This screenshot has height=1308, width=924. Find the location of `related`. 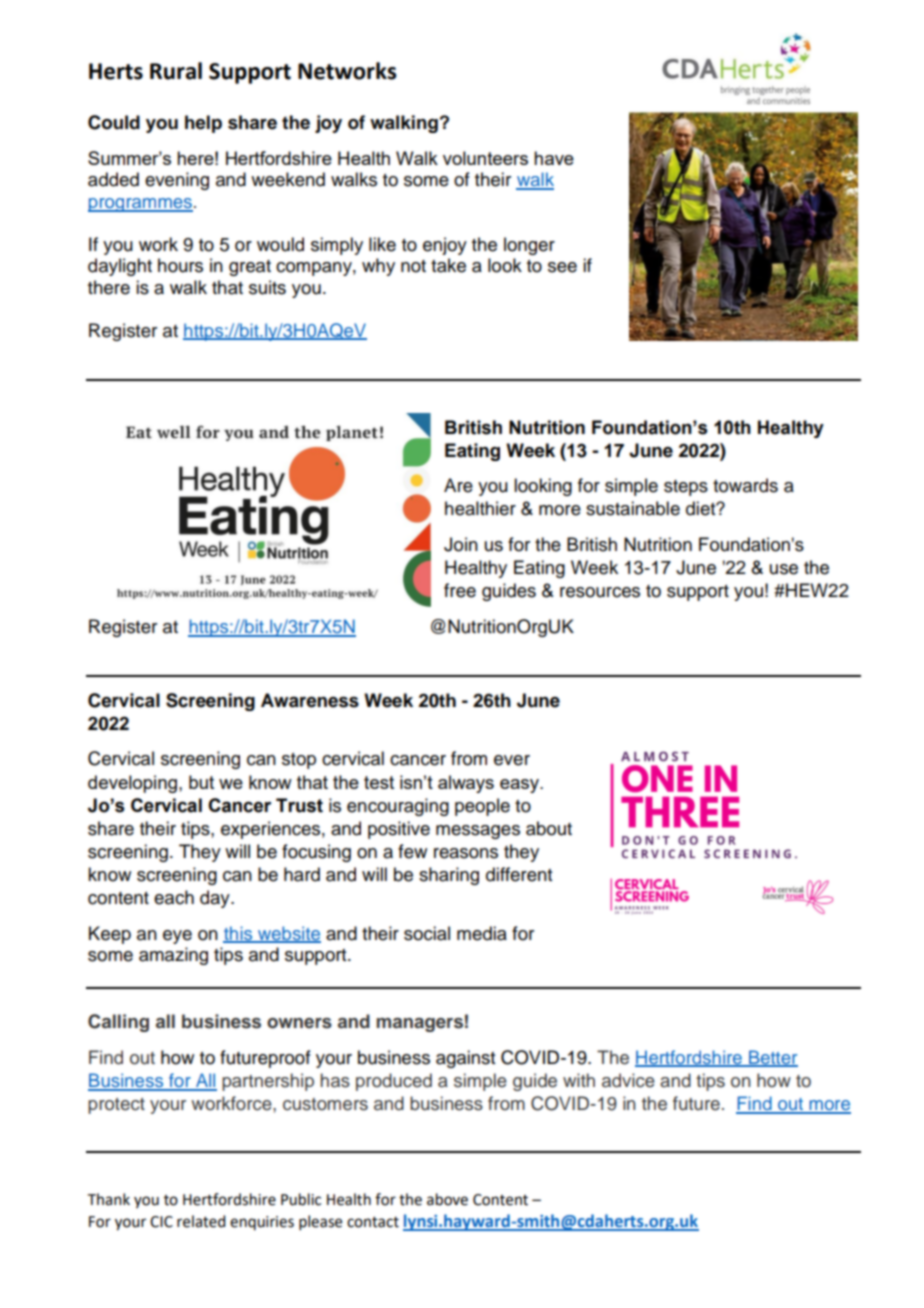

related is located at coordinates (201, 1221).
